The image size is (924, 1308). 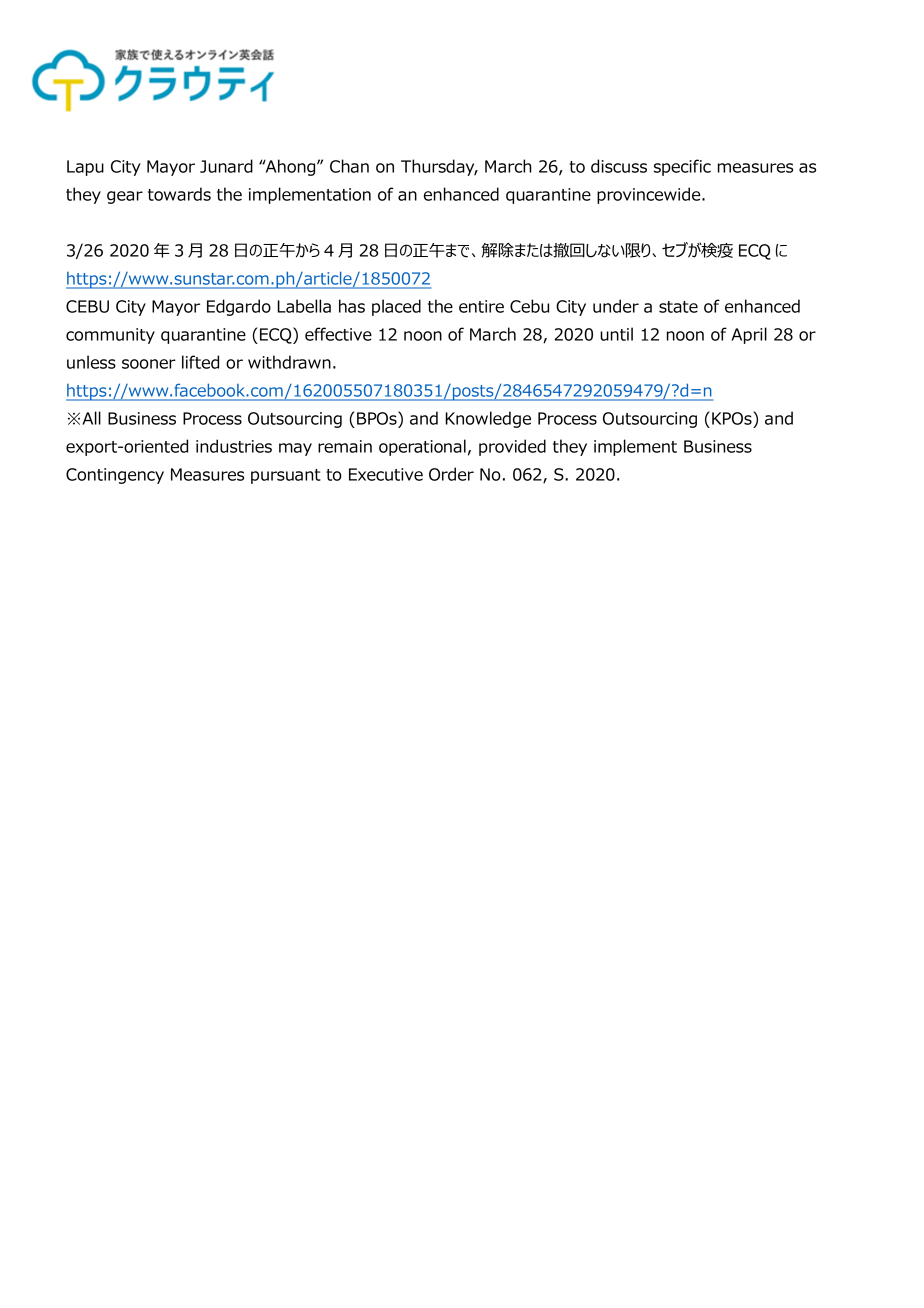 I want to click on sooner, so click(x=149, y=364).
